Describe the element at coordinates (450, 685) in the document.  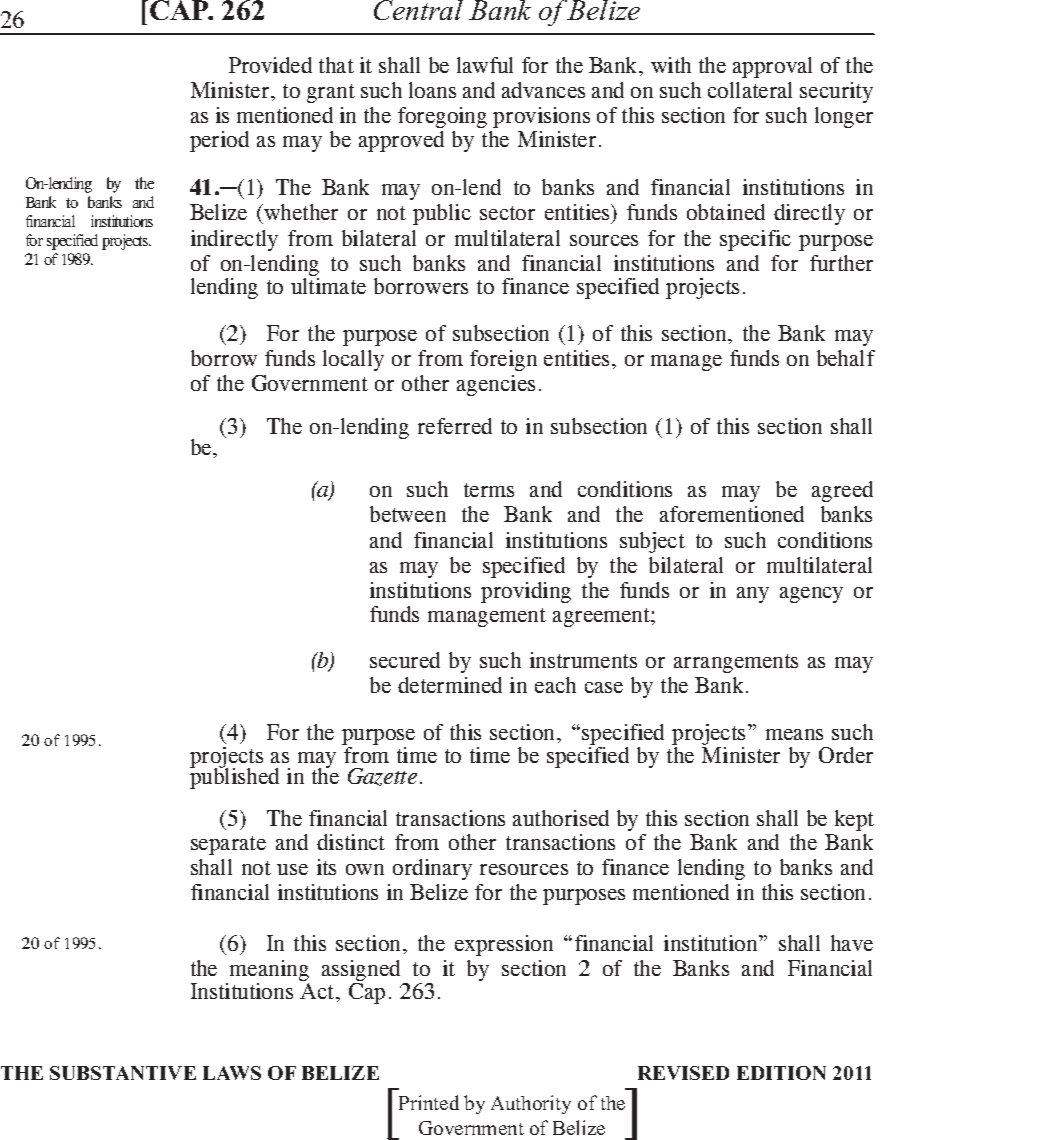
I see `determined` at that location.
